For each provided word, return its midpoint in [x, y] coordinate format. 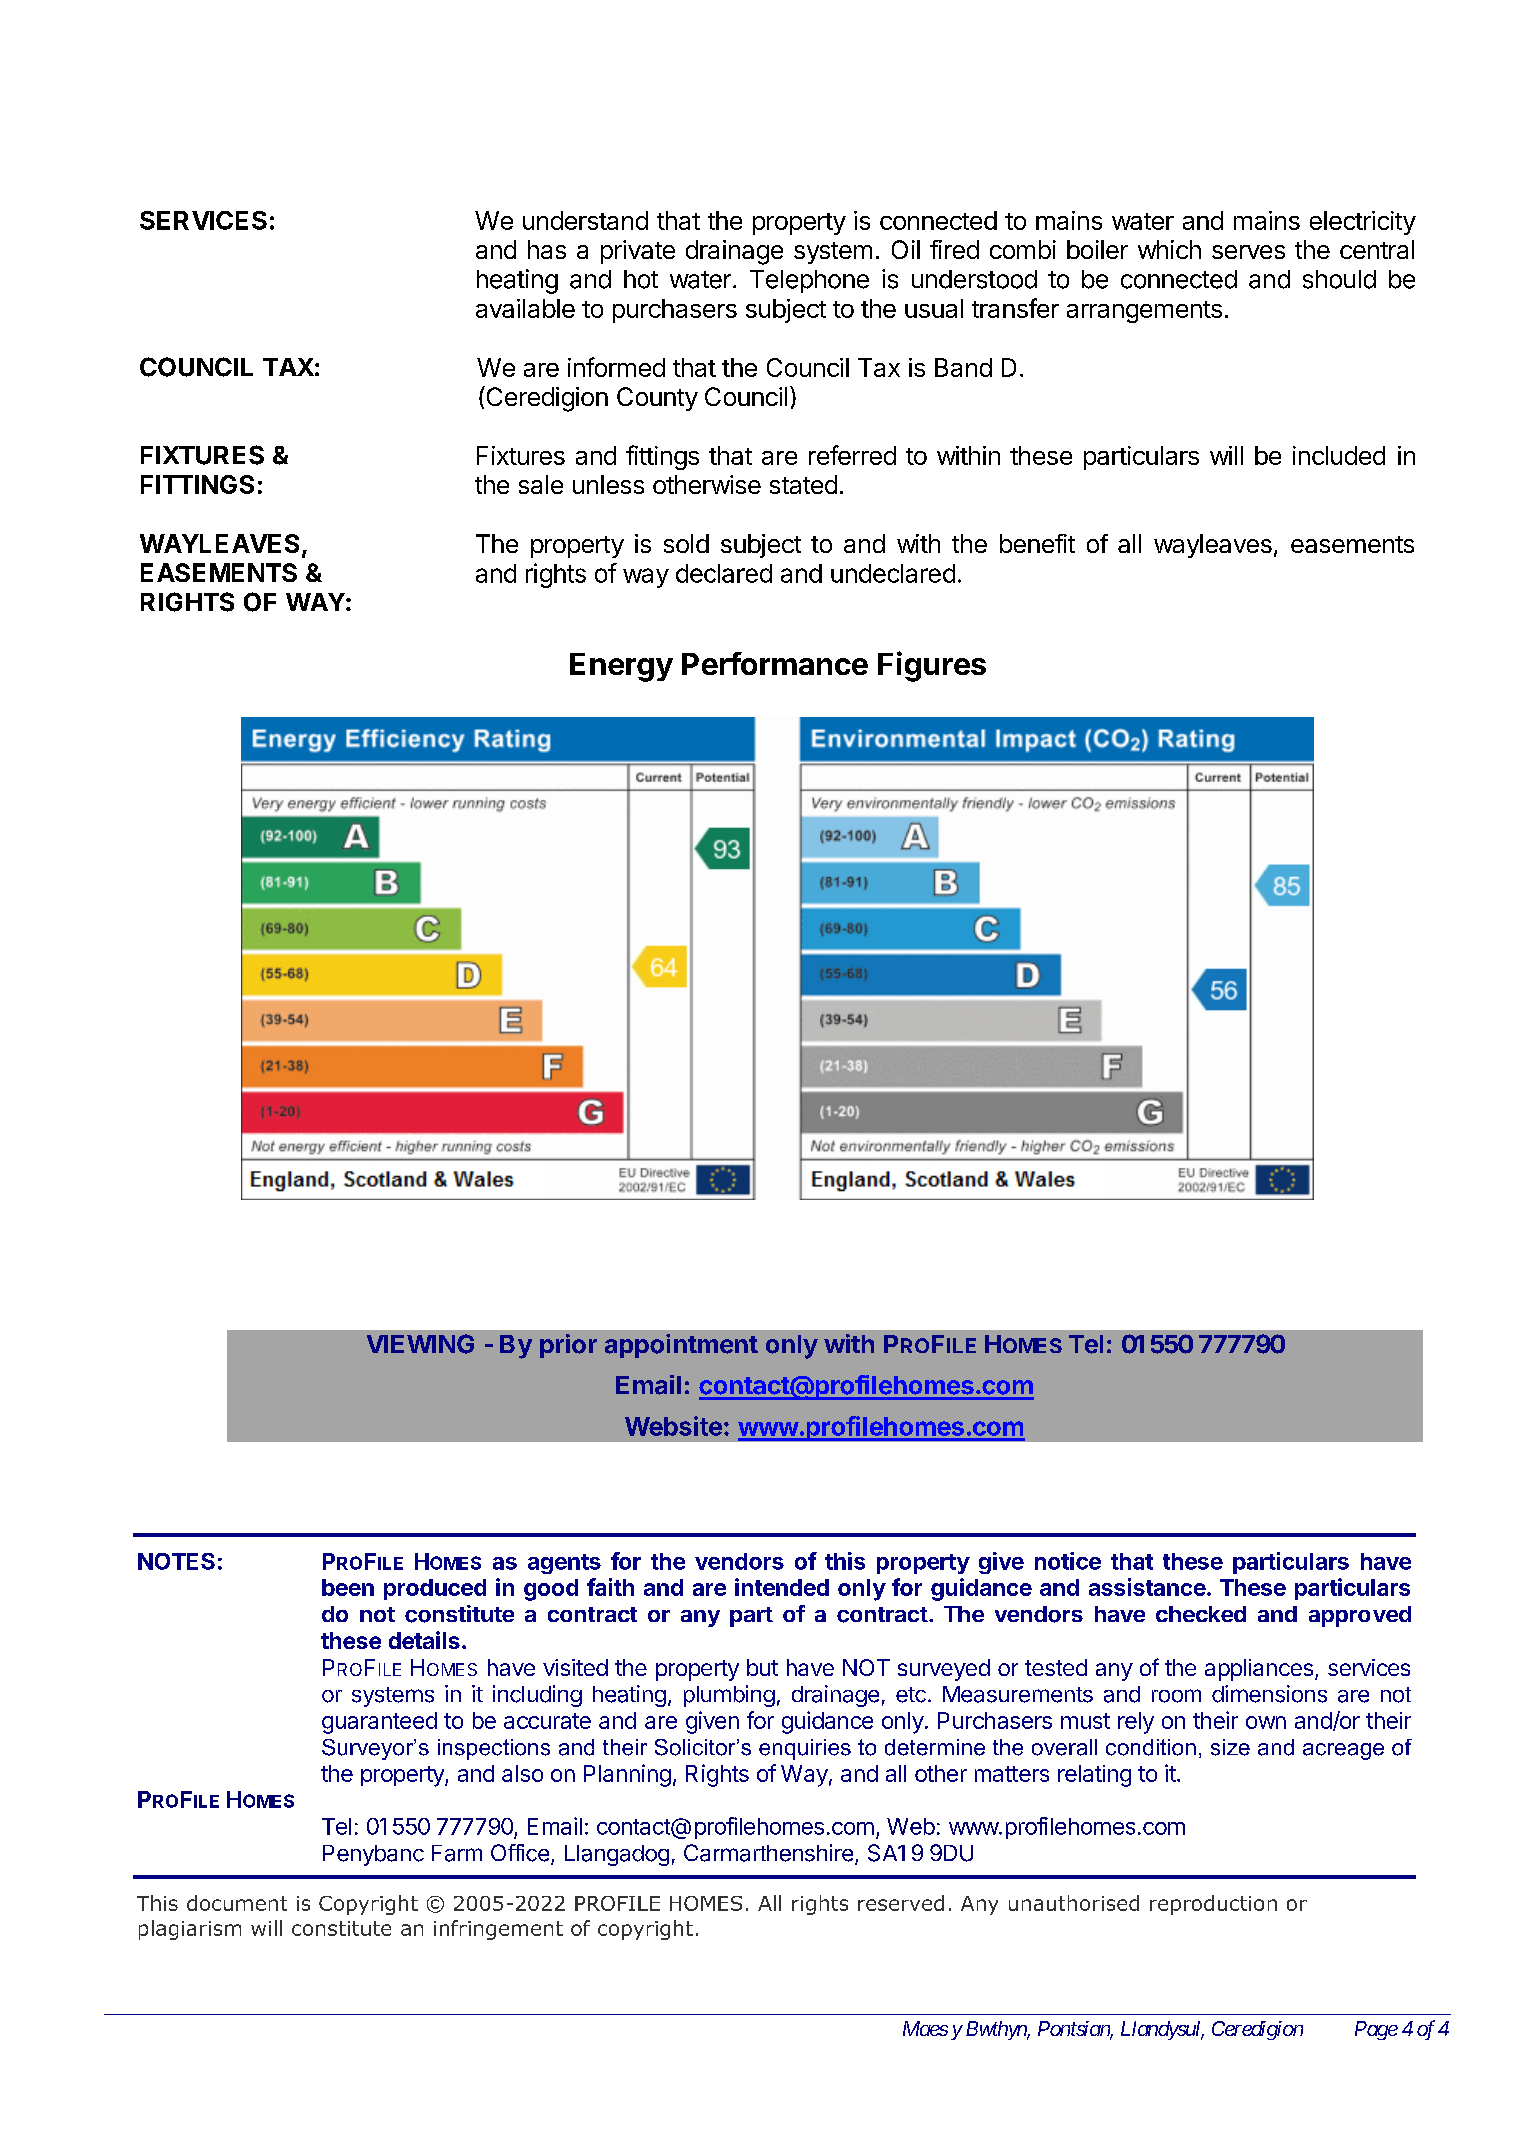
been [348, 1587]
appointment [681, 1346]
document [237, 1903]
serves [1248, 252]
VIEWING [420, 1344]
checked [1201, 1614]
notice [1068, 1561]
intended [782, 1587]
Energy [621, 667]
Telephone [809, 281]
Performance [775, 663]
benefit [1037, 543]
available [525, 308]
